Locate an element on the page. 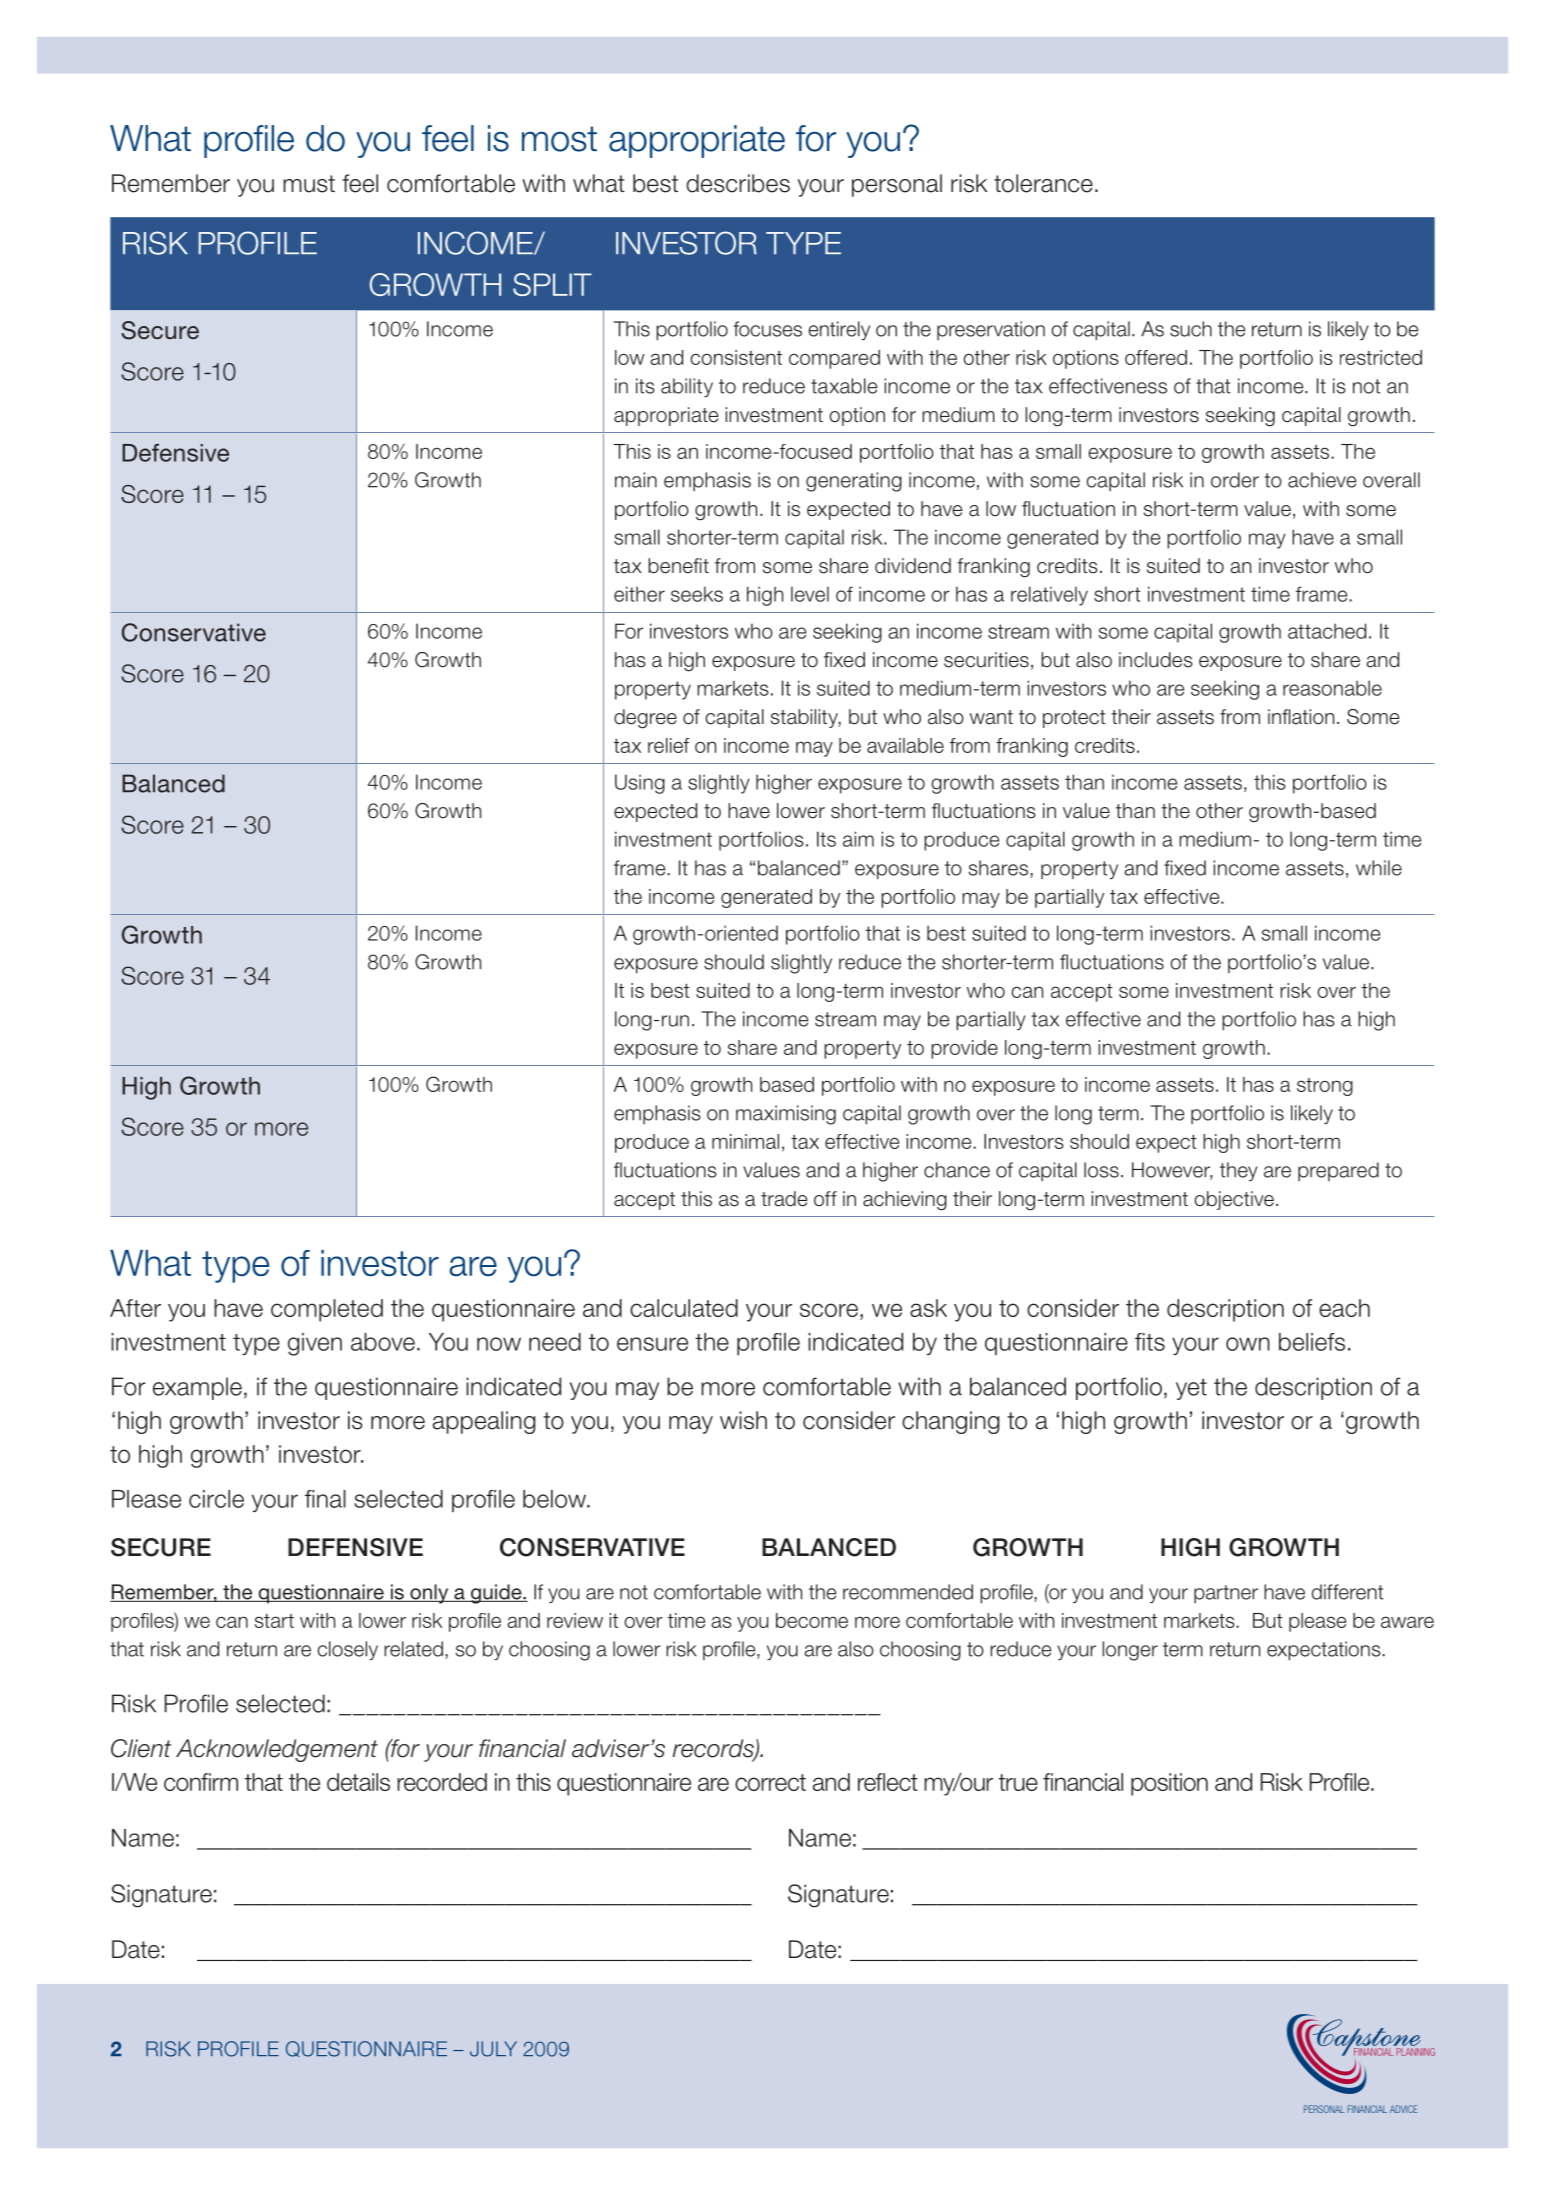 The width and height of the document is (1545, 2185). position is located at coordinates (1169, 1784).
